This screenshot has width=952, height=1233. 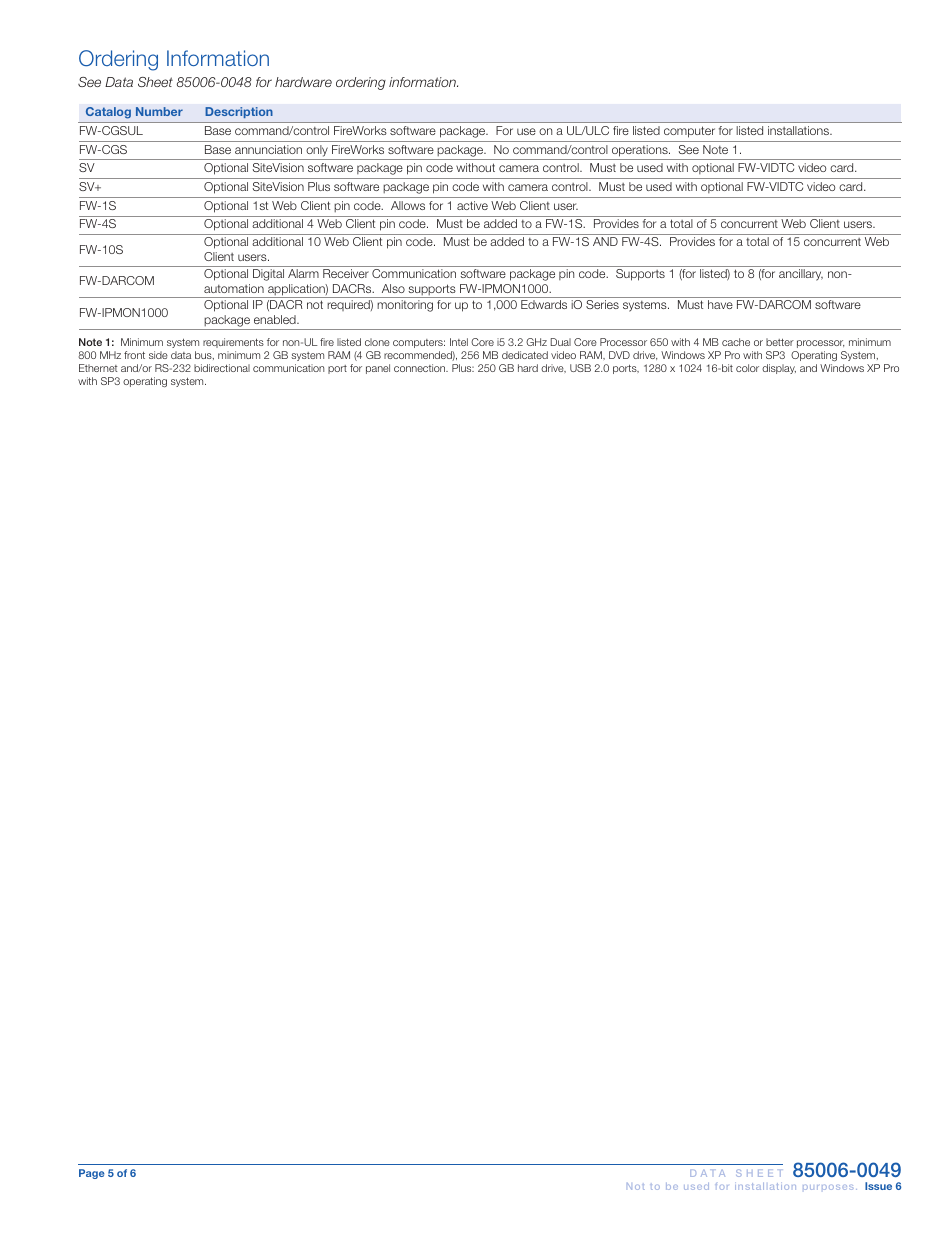 What do you see at coordinates (472, 205) in the screenshot?
I see `active` at bounding box center [472, 205].
